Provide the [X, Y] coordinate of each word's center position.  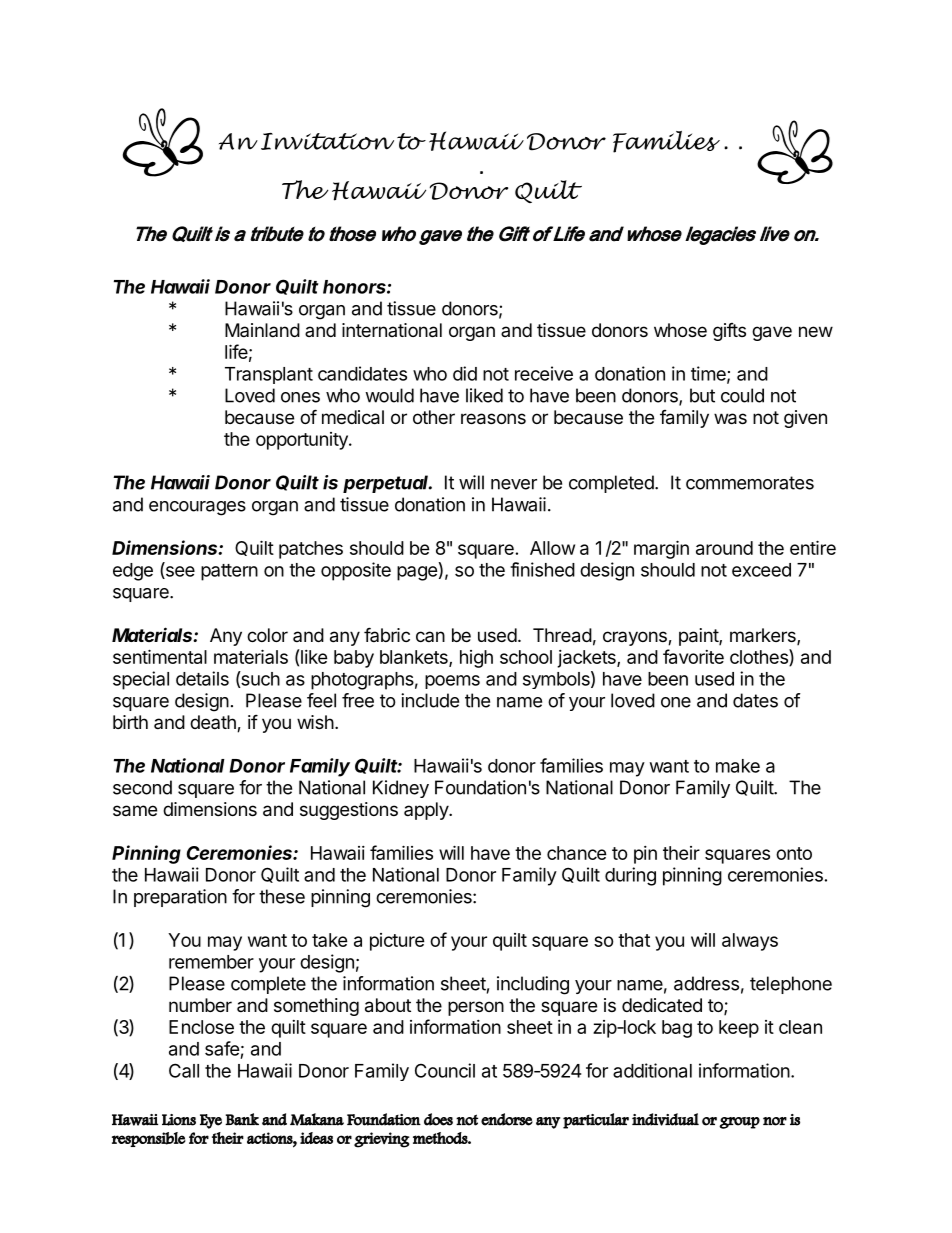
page [417, 573]
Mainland [262, 330]
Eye [211, 1121]
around [724, 548]
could [742, 395]
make [738, 766]
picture [397, 942]
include [430, 700]
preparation [180, 898]
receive [544, 373]
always [750, 942]
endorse [507, 1119]
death [214, 723]
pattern [229, 572]
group [739, 1123]
